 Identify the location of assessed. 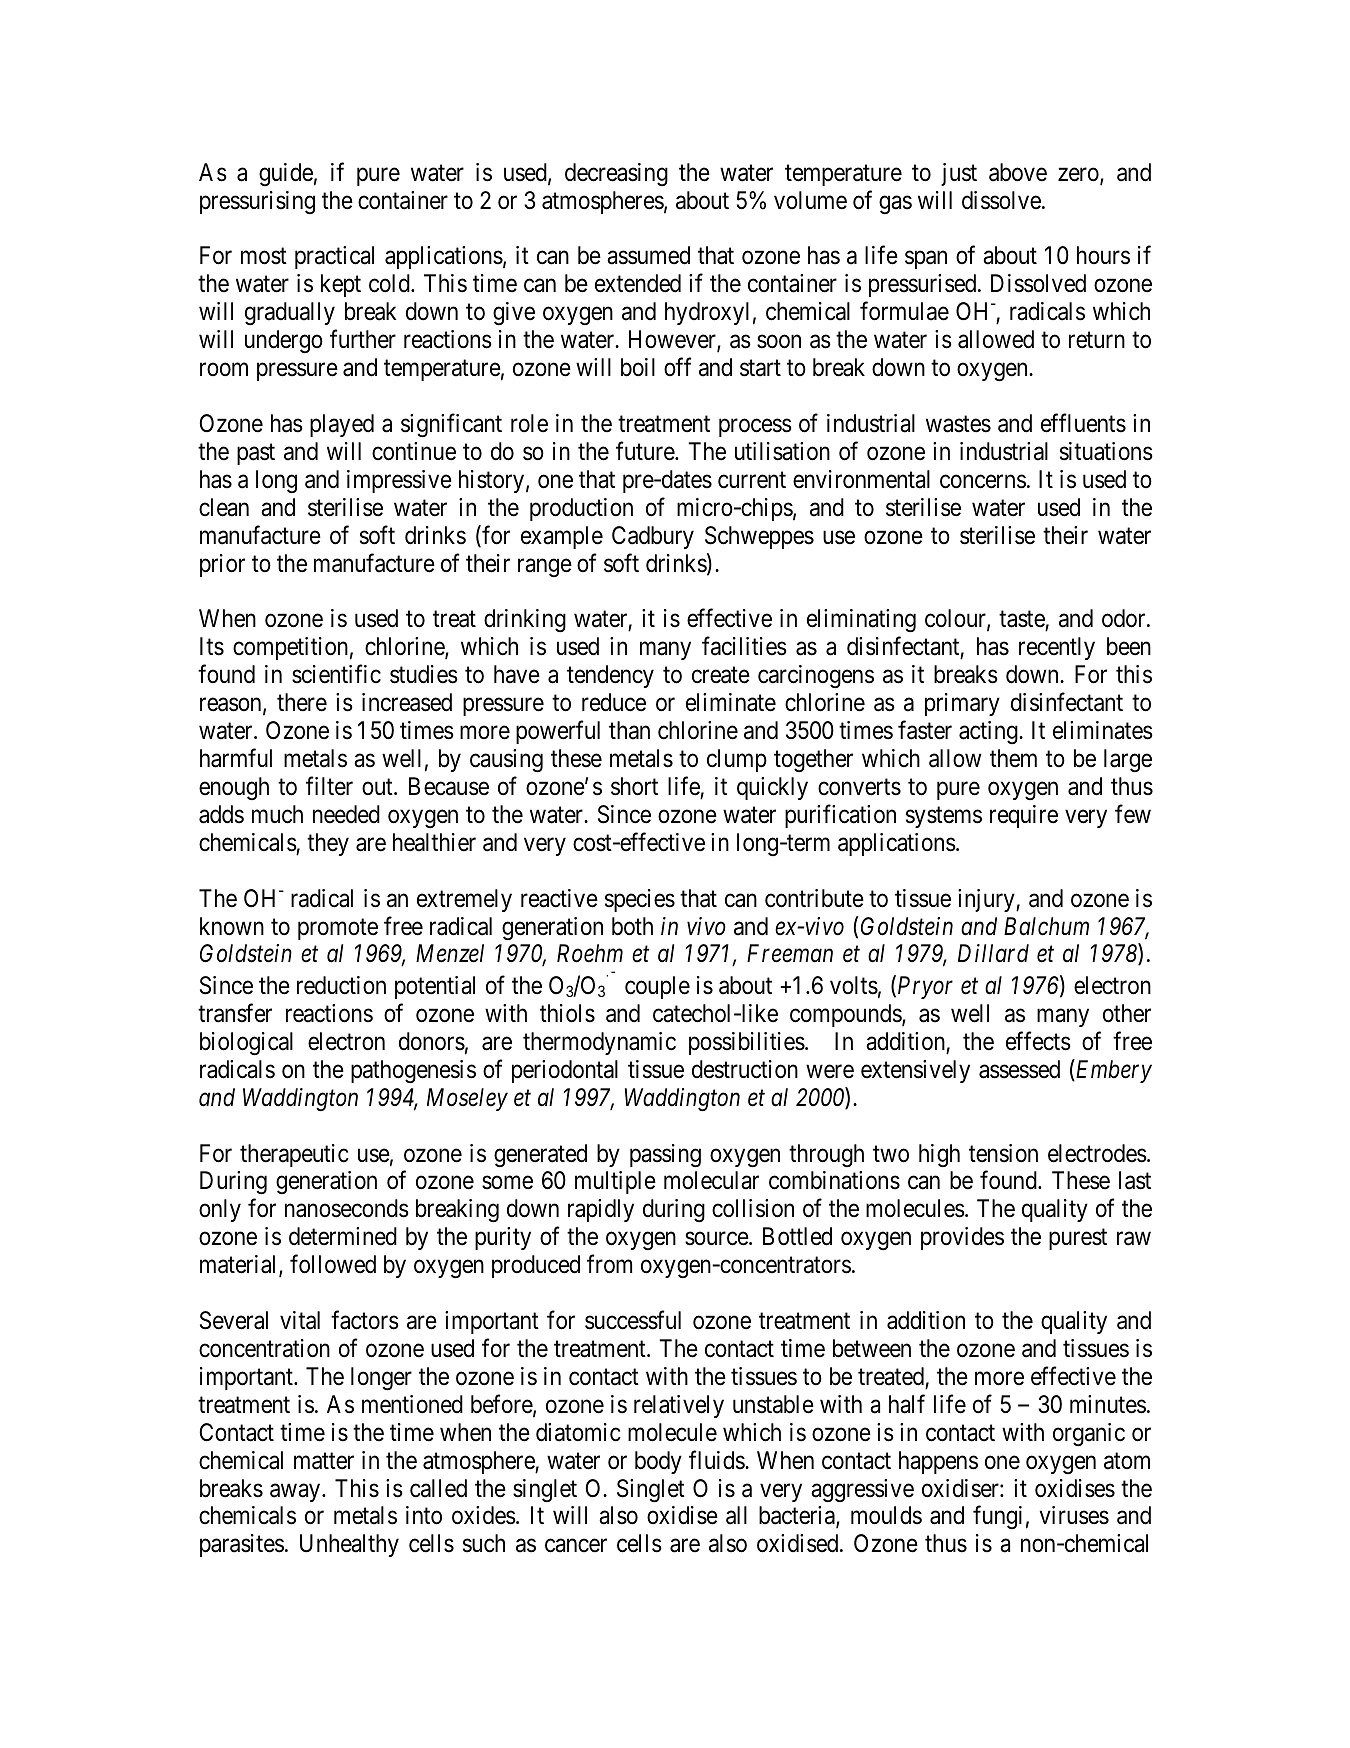
(1019, 1069).
